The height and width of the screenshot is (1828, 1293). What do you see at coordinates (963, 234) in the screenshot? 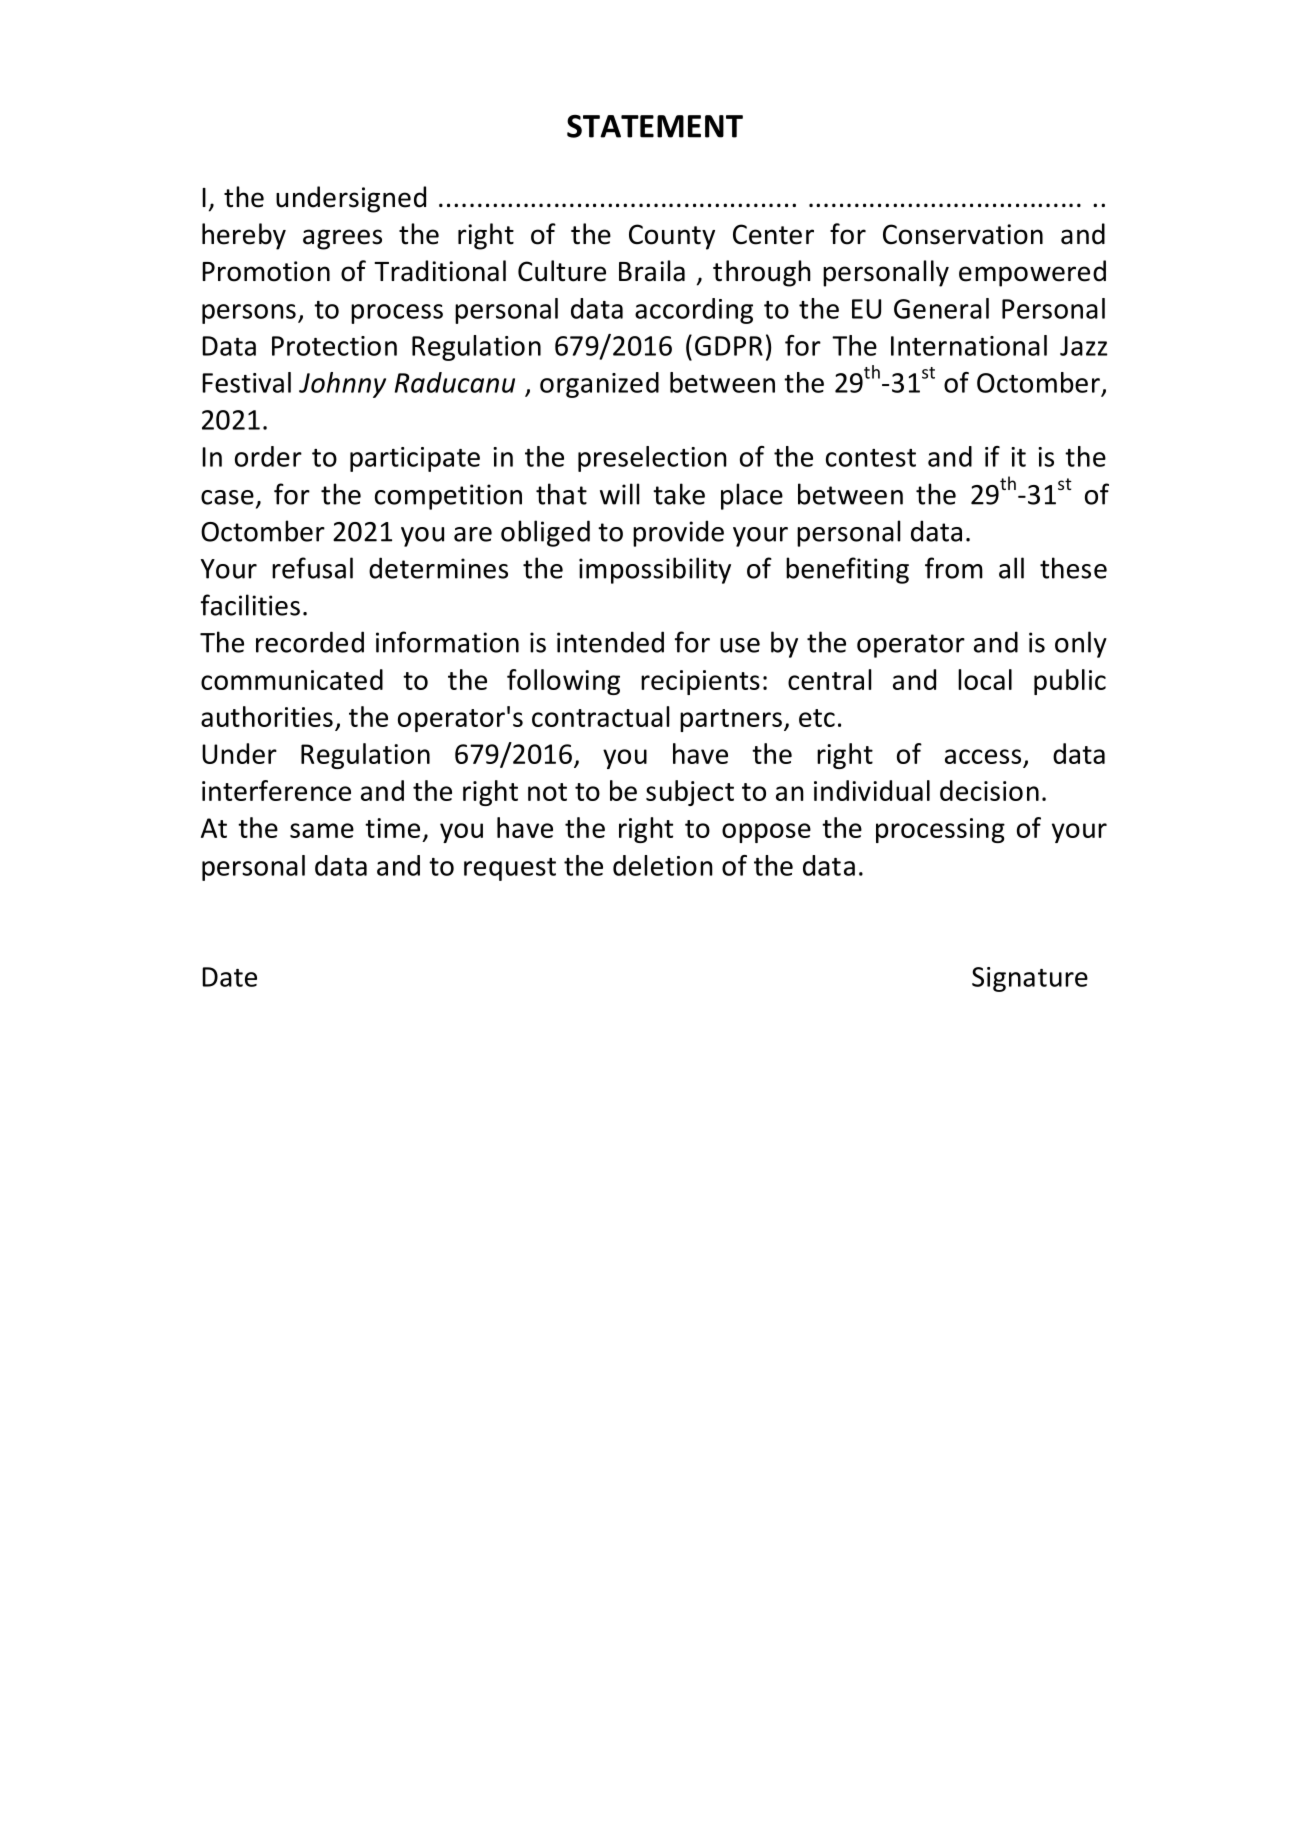
I see `Conservation` at bounding box center [963, 234].
